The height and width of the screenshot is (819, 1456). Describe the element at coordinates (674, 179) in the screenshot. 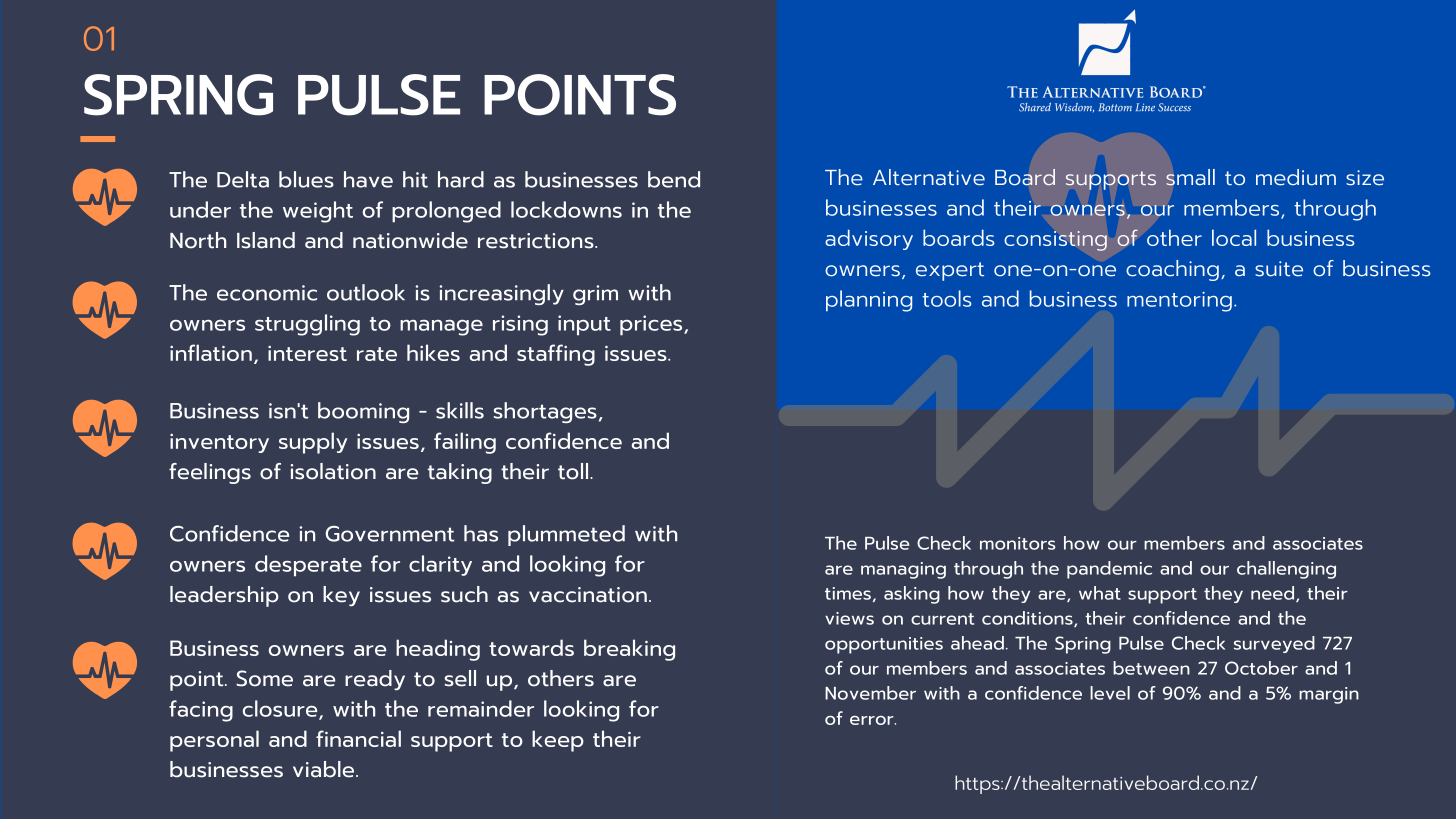

I see `bend` at that location.
